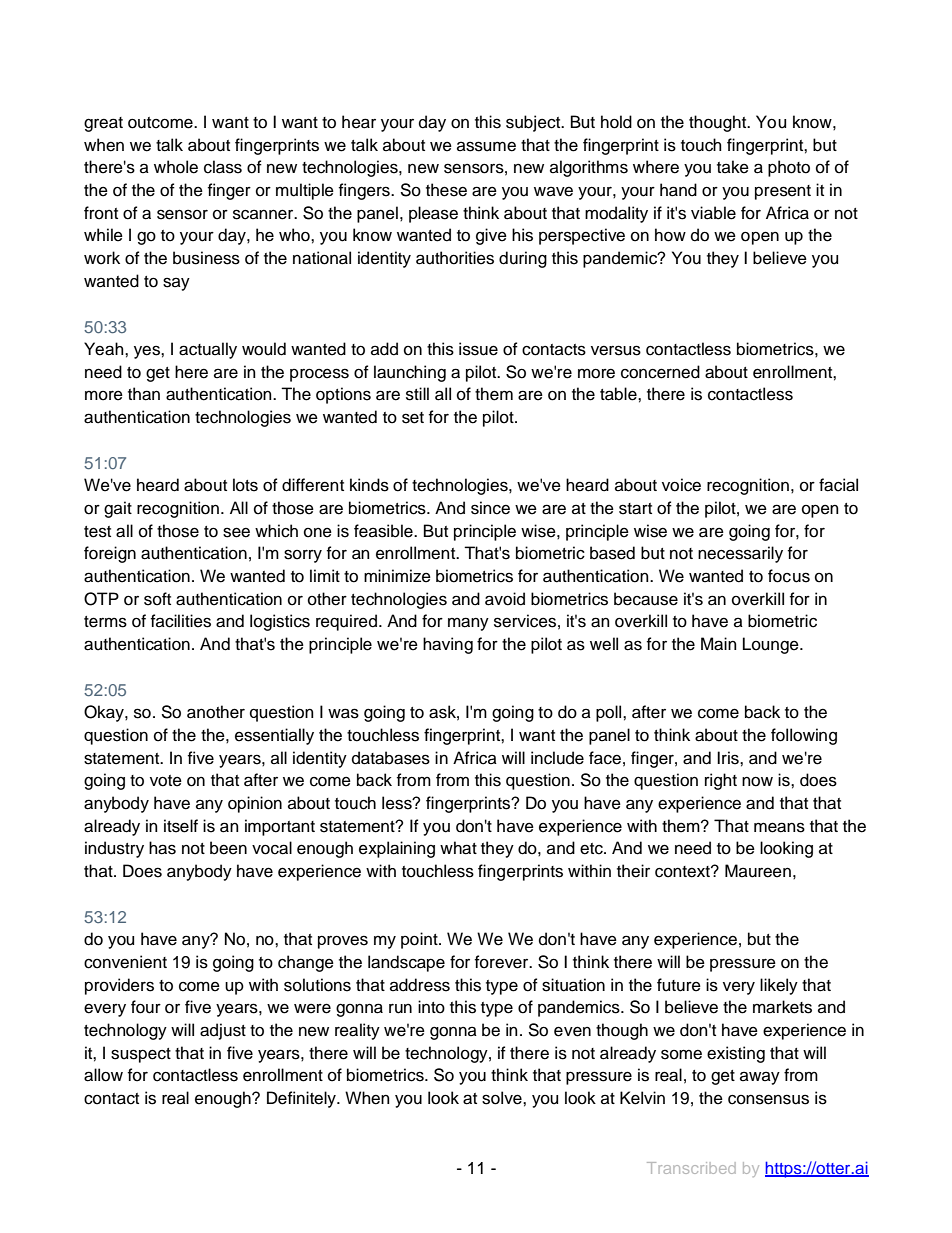 Image resolution: width=952 pixels, height=1233 pixels. What do you see at coordinates (181, 621) in the page?
I see `facilities` at bounding box center [181, 621].
